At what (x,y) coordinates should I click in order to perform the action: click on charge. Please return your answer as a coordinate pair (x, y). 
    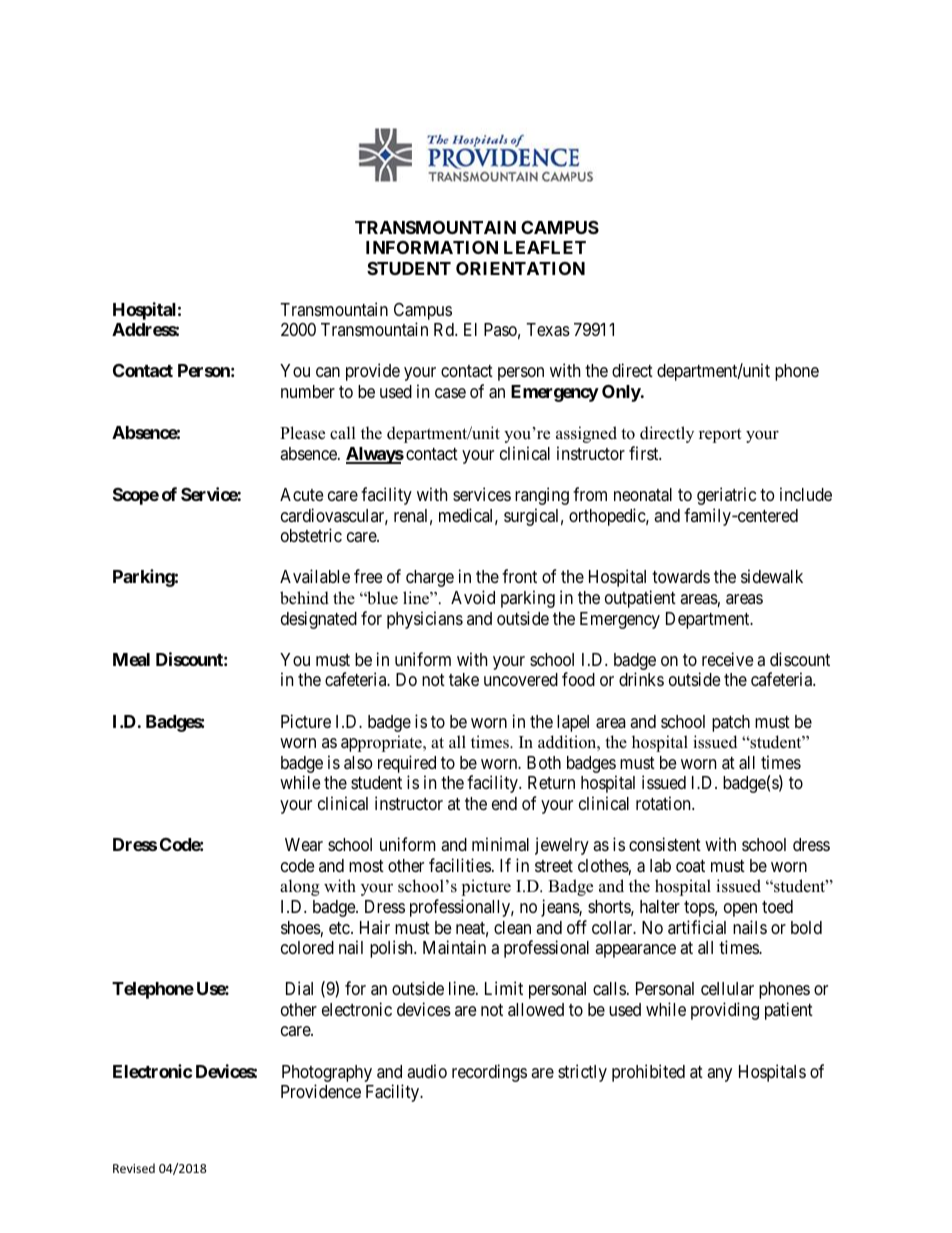
    Looking at the image, I should click on (430, 578).
